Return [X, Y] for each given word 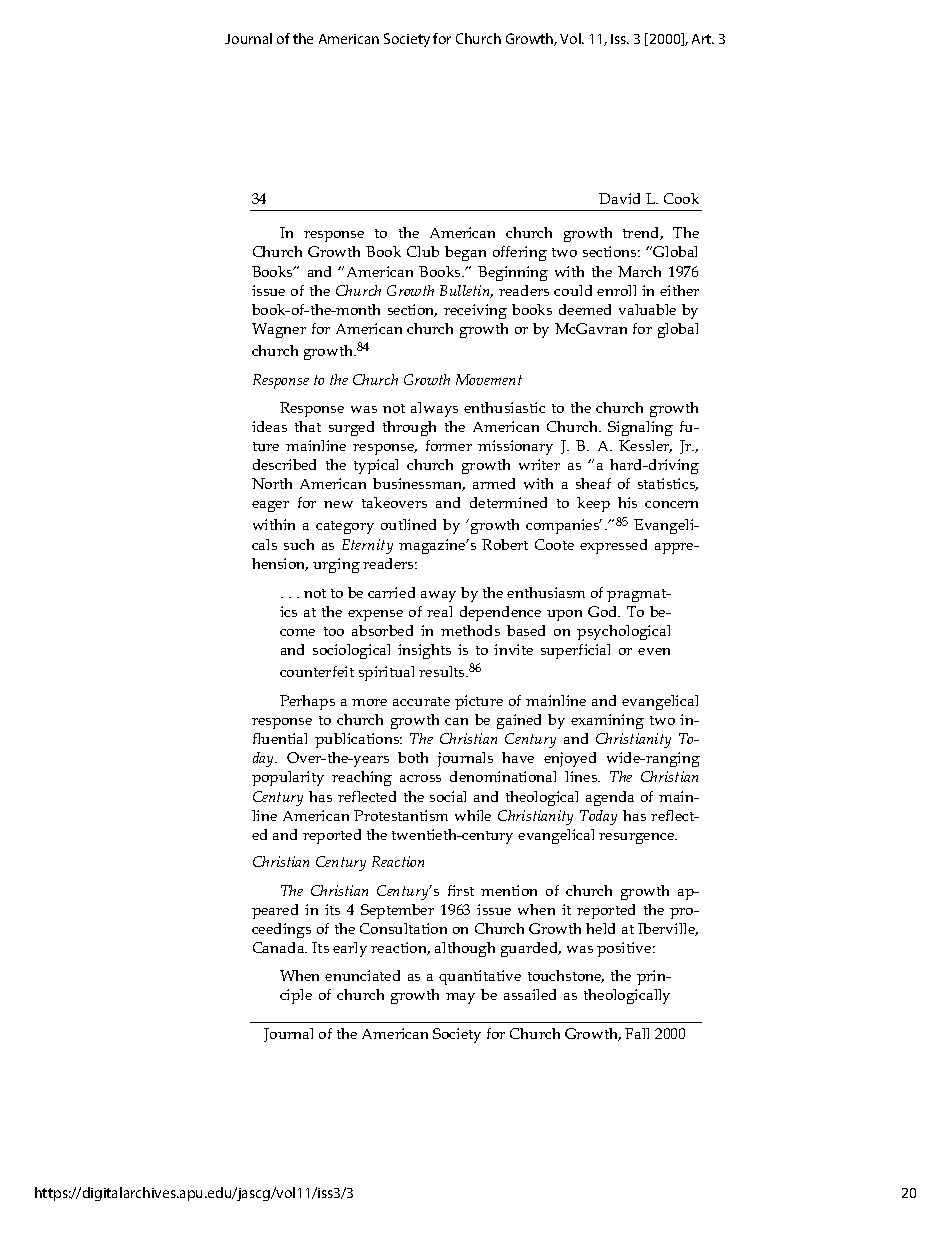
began [465, 253]
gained [519, 721]
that [308, 426]
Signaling [640, 428]
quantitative [480, 977]
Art [703, 39]
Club [423, 251]
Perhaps [307, 702]
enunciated [362, 975]
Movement [489, 379]
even [654, 651]
